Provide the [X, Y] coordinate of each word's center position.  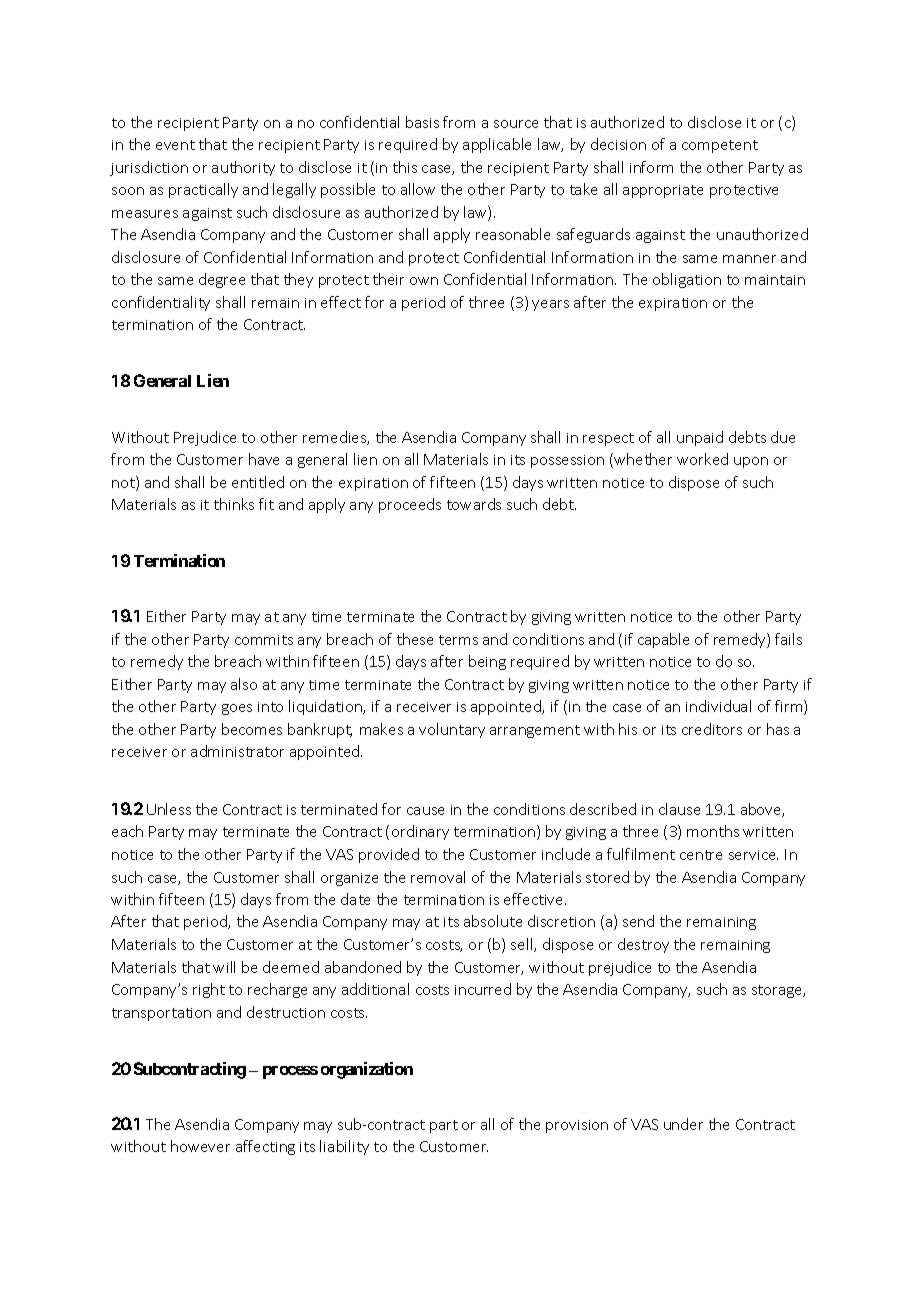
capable [663, 640]
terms [458, 640]
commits [264, 640]
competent [720, 146]
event [175, 145]
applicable [497, 145]
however [200, 1146]
